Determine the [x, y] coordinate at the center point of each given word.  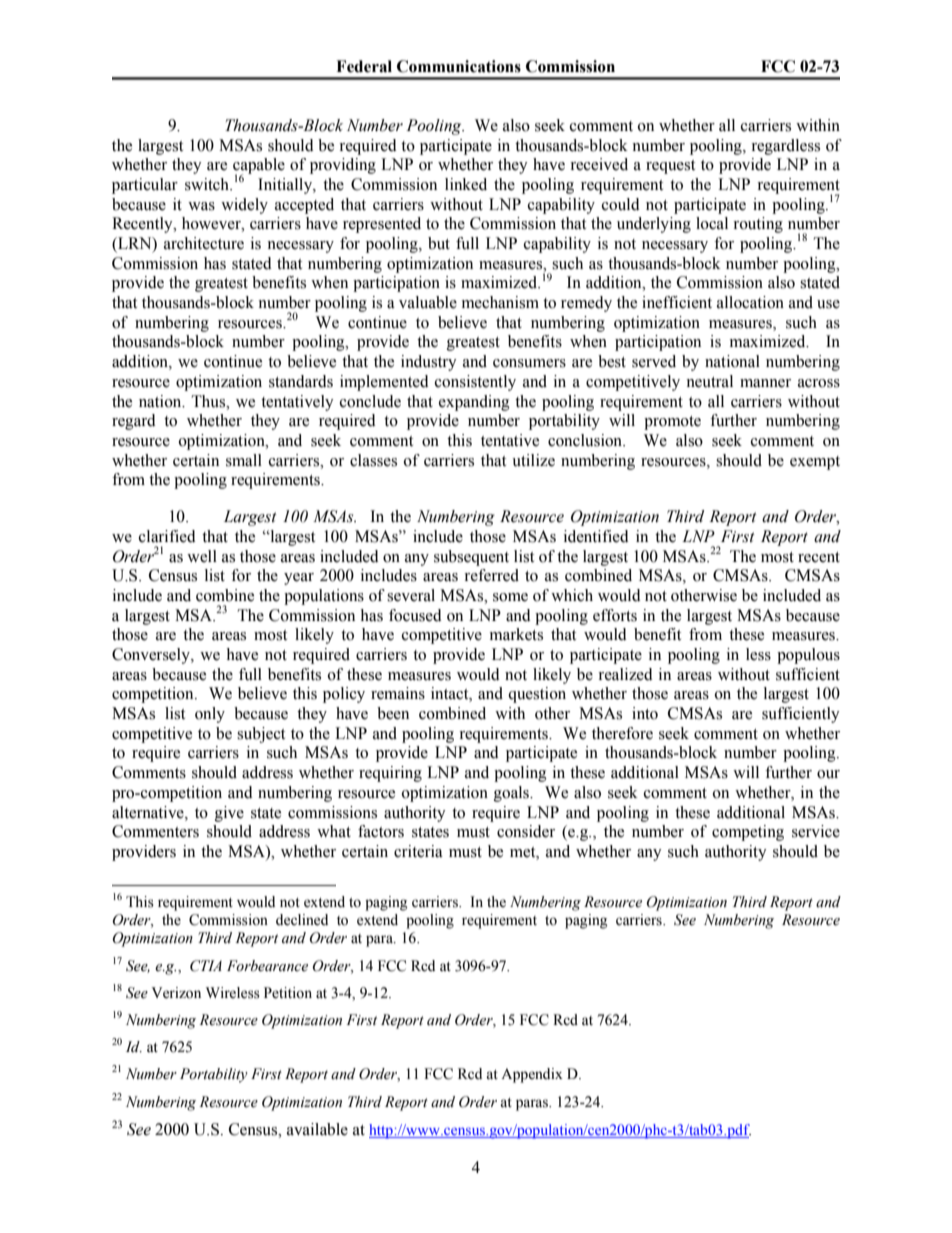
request [670, 167]
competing [748, 833]
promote [672, 423]
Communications [459, 66]
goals [512, 794]
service [816, 831]
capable [259, 167]
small [244, 460]
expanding [474, 403]
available [317, 1129]
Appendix [532, 1075]
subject [261, 735]
